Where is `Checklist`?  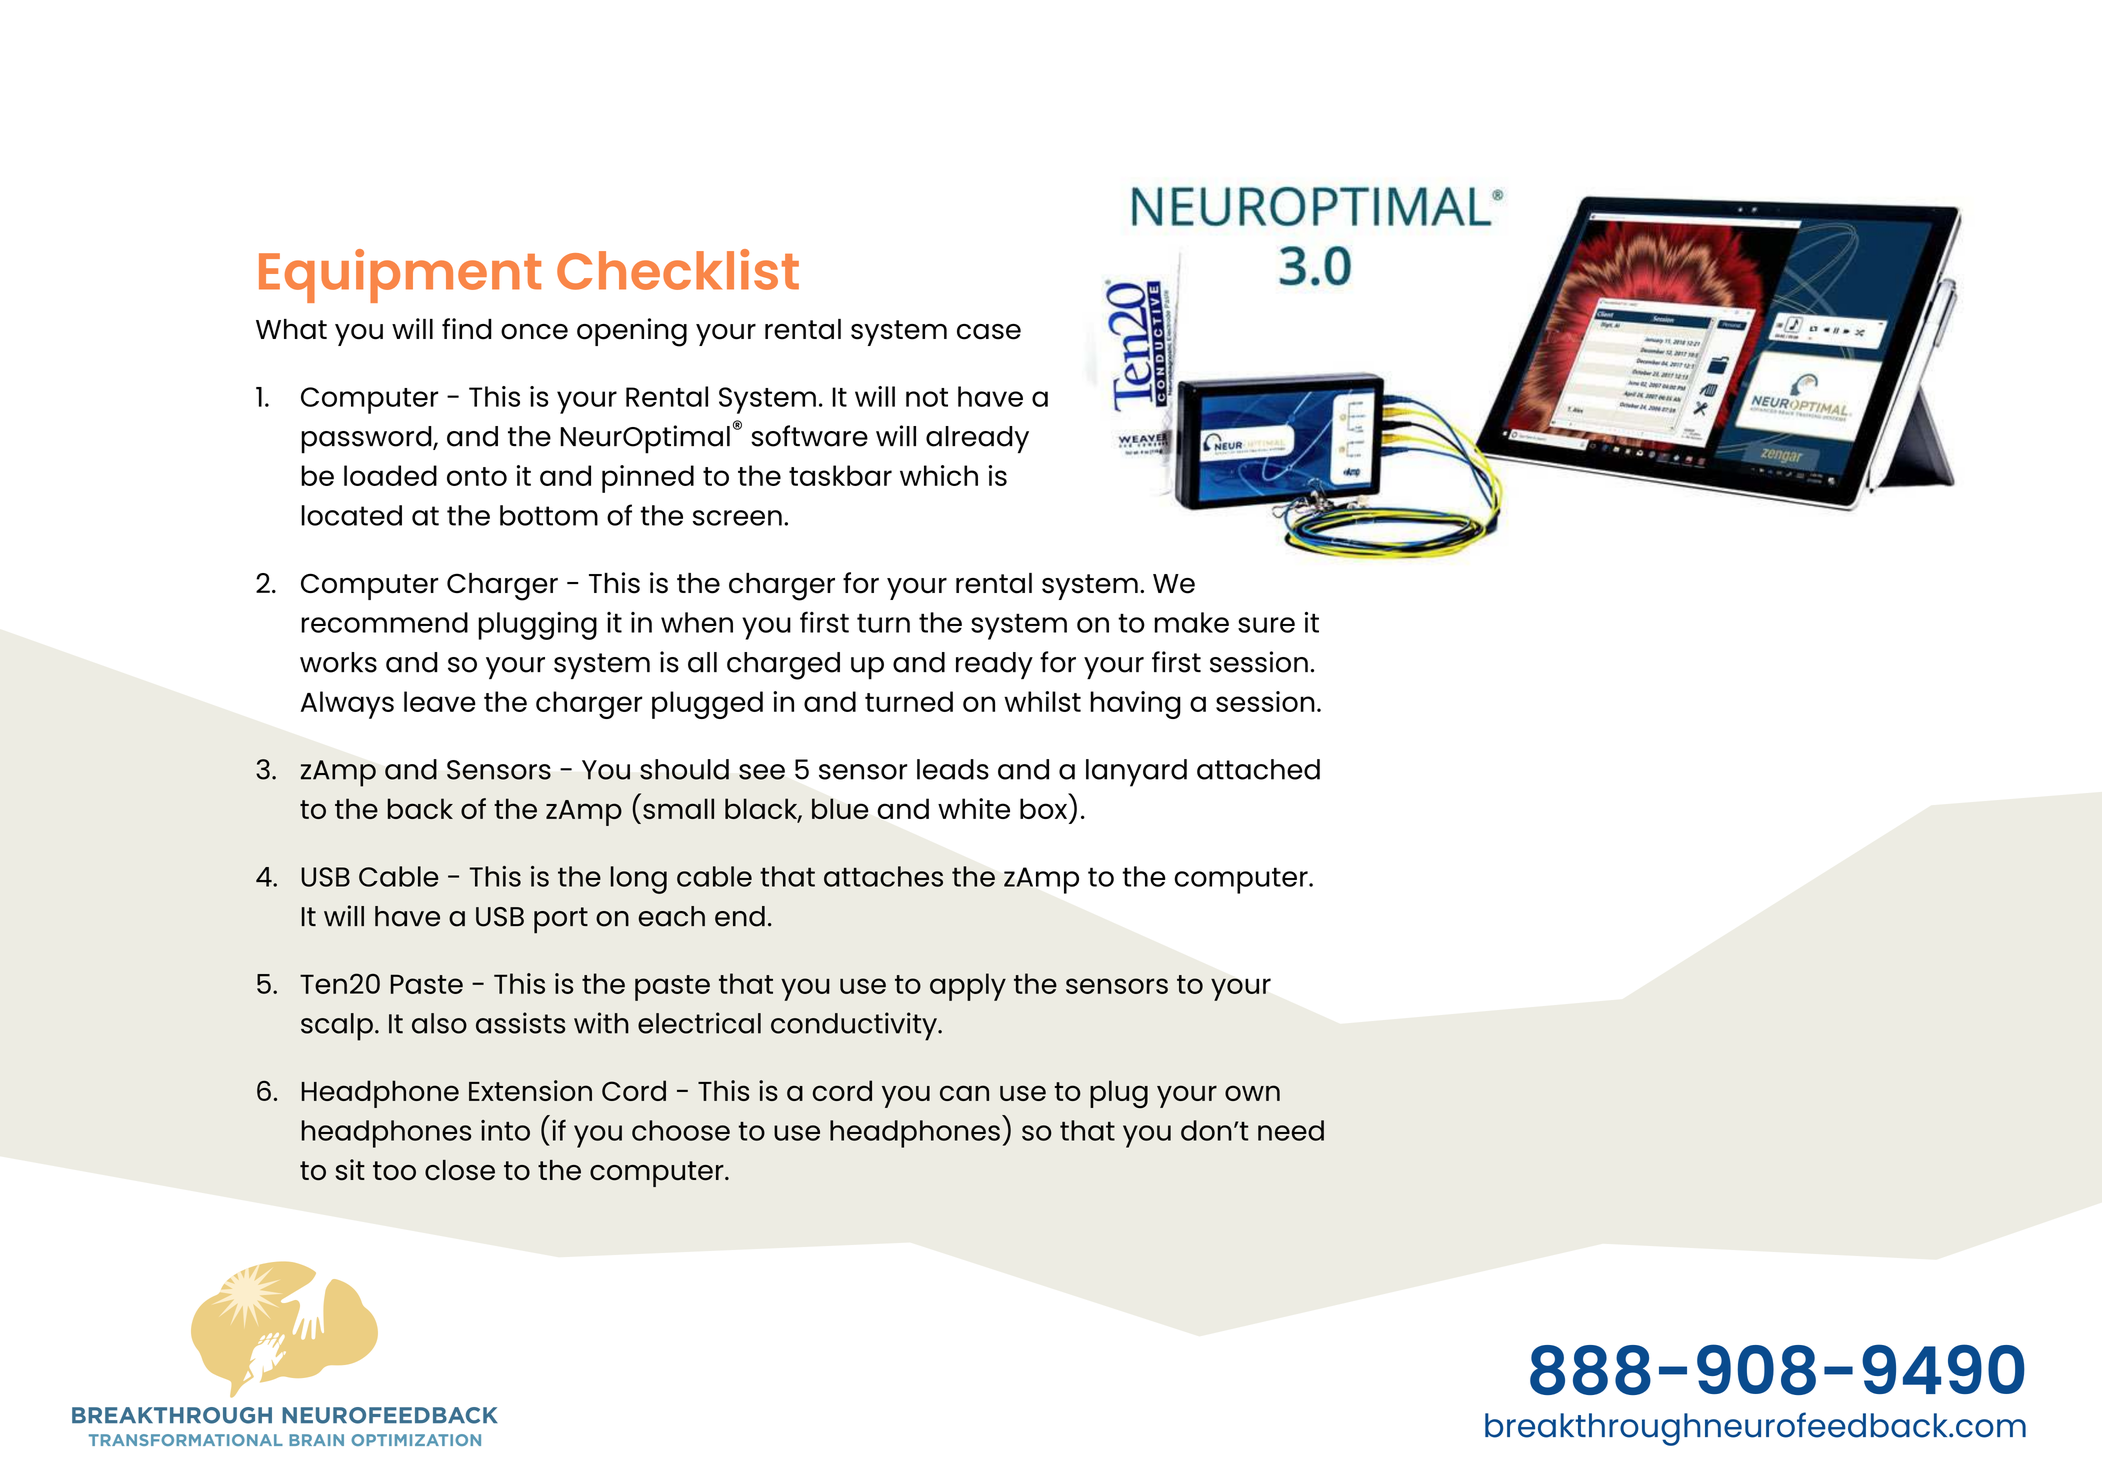 Checklist is located at coordinates (678, 269).
